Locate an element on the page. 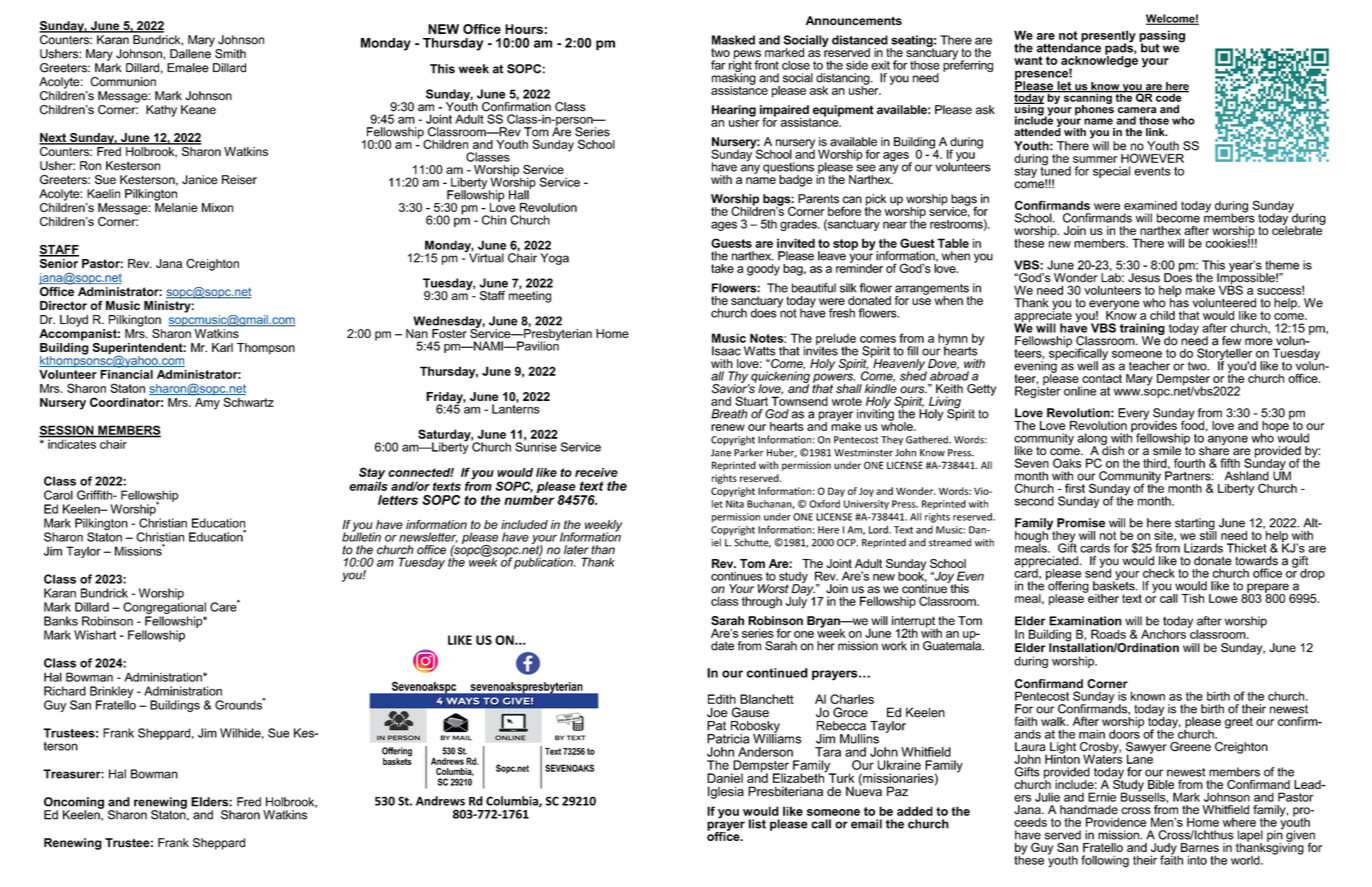  but is located at coordinates (1149, 47).
